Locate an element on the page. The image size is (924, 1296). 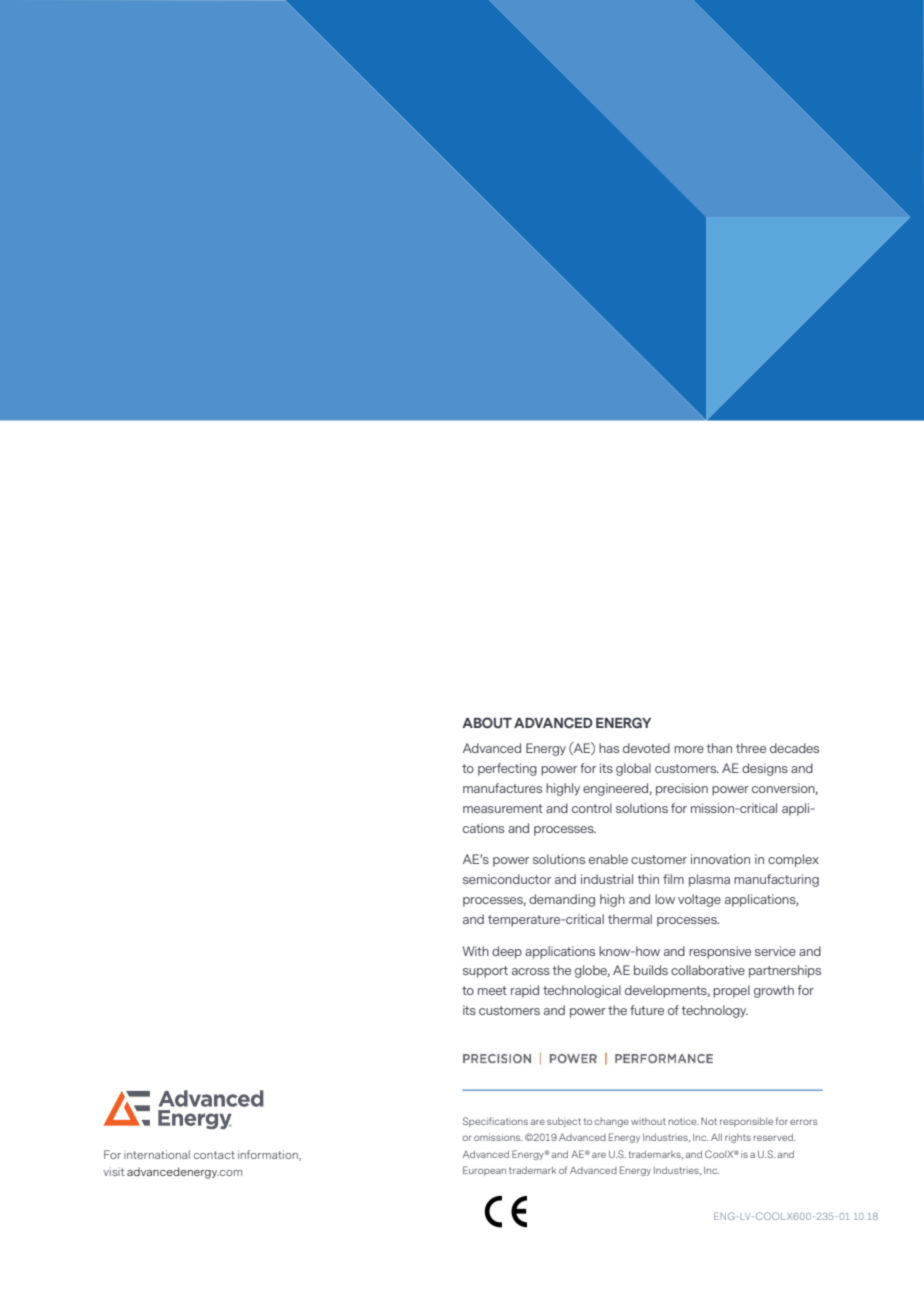
contact is located at coordinates (214, 1155).
